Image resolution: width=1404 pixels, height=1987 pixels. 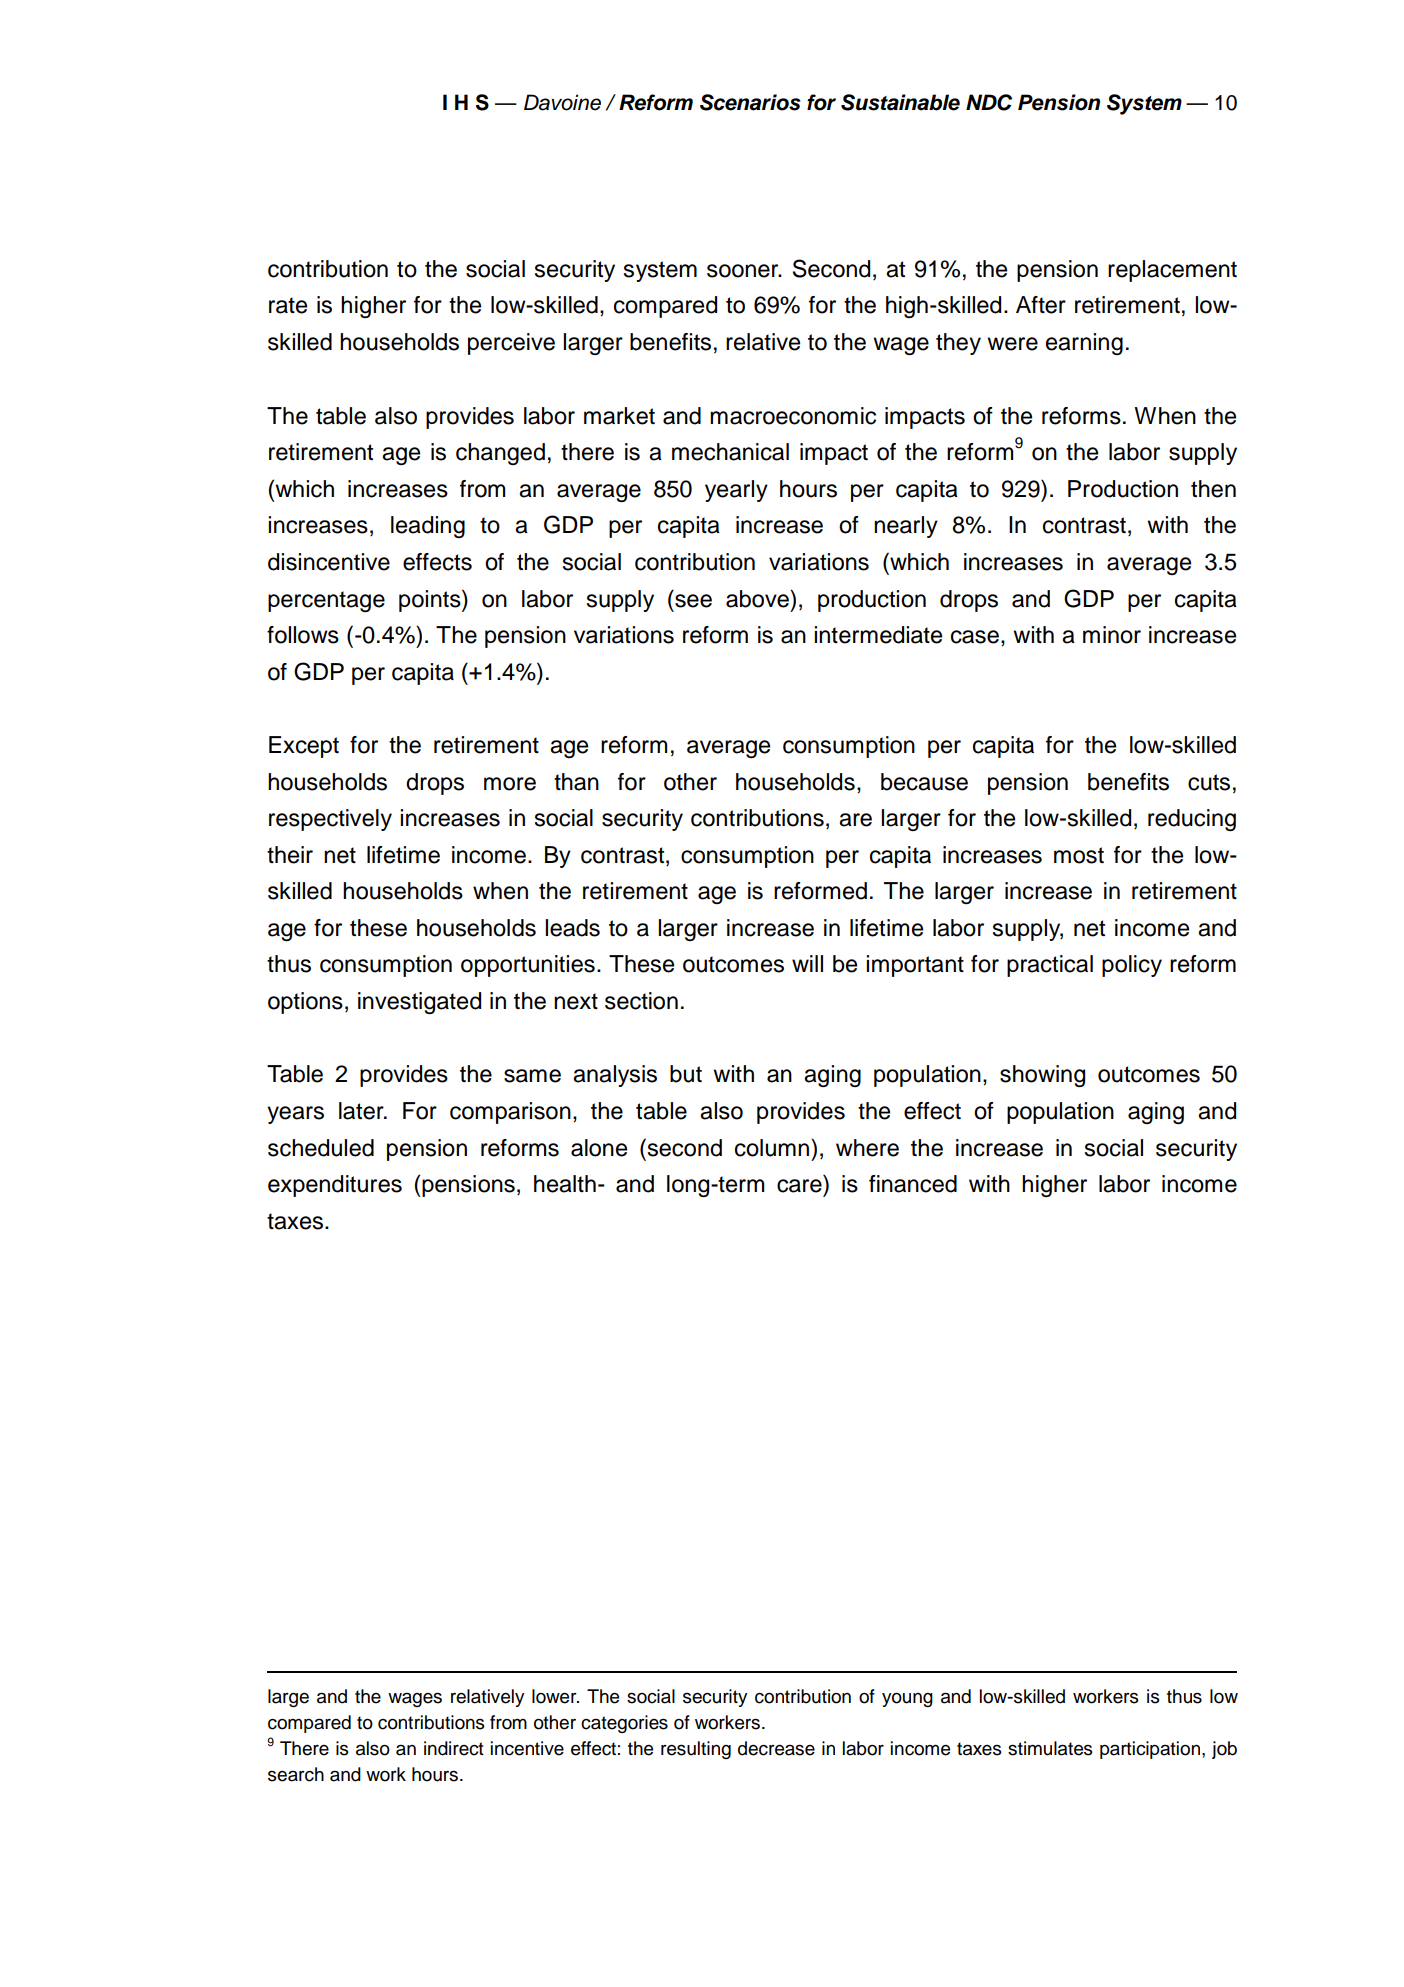 What do you see at coordinates (750, 102) in the document?
I see `Scenarios` at bounding box center [750, 102].
